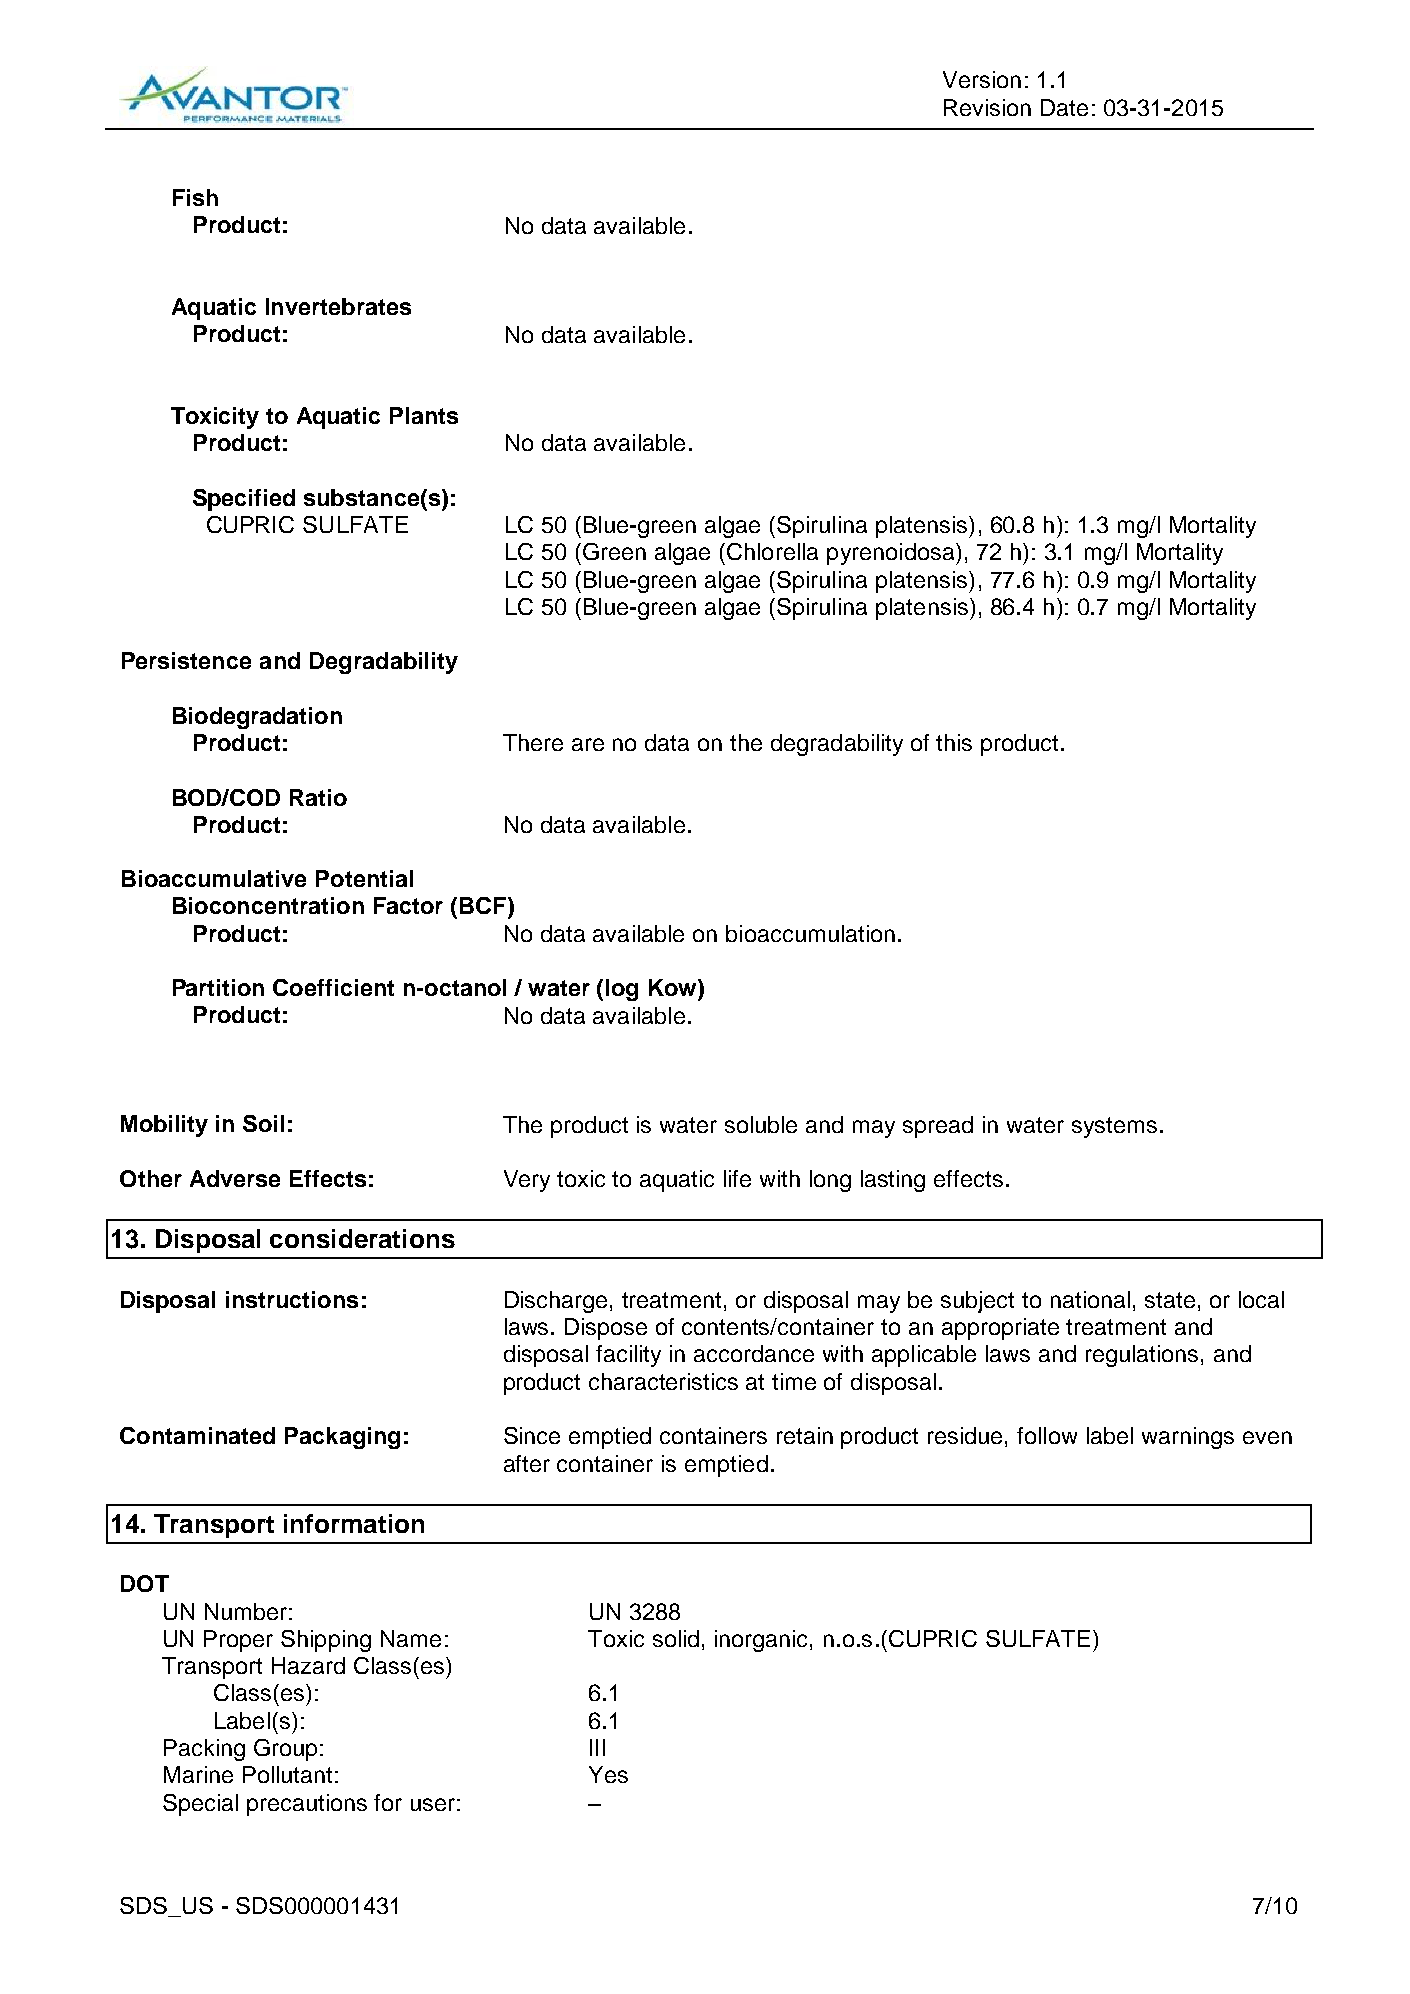 This page has height=1994, width=1410. What do you see at coordinates (763, 1641) in the page?
I see `inorganic` at bounding box center [763, 1641].
